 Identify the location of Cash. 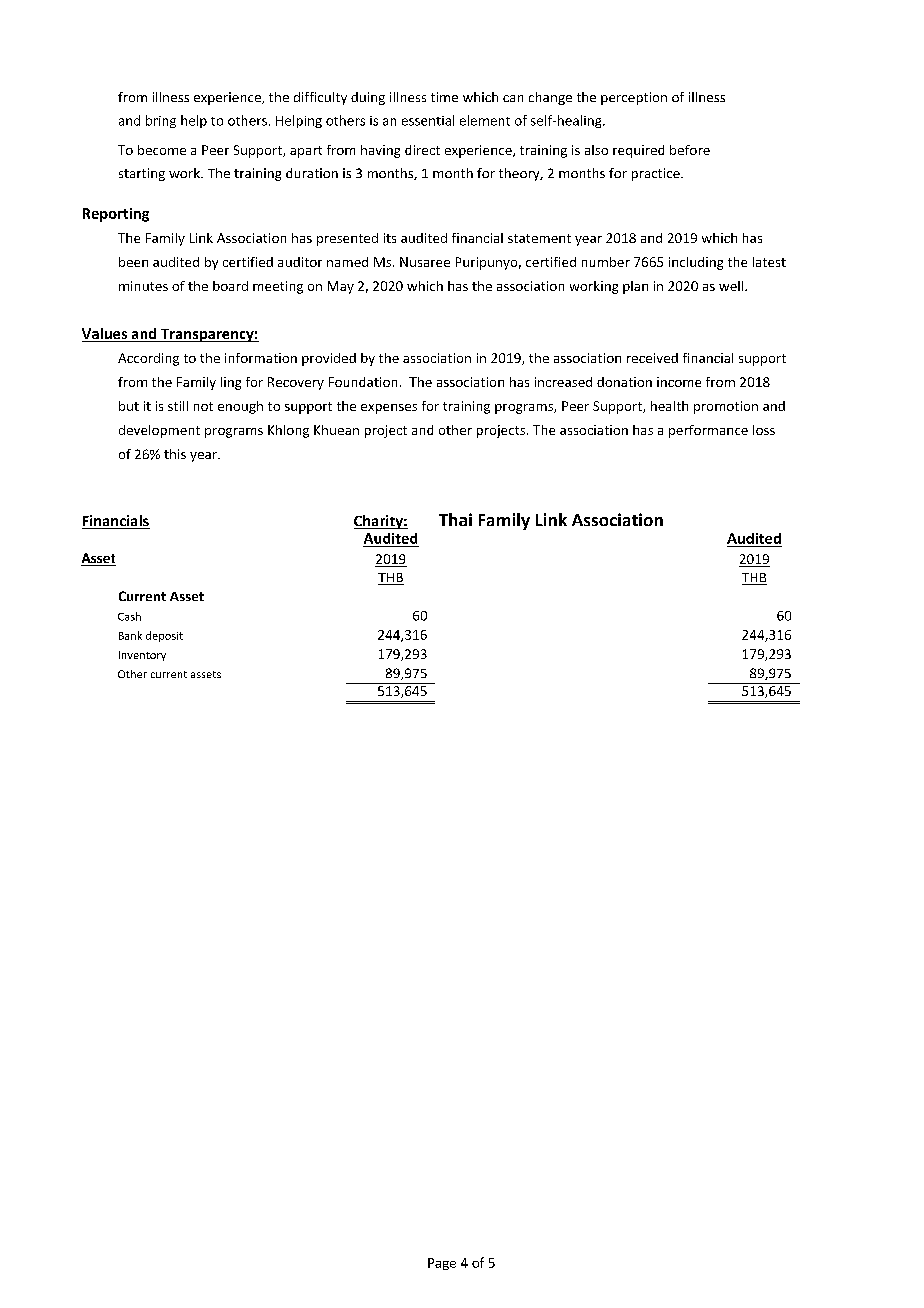
(129, 616).
